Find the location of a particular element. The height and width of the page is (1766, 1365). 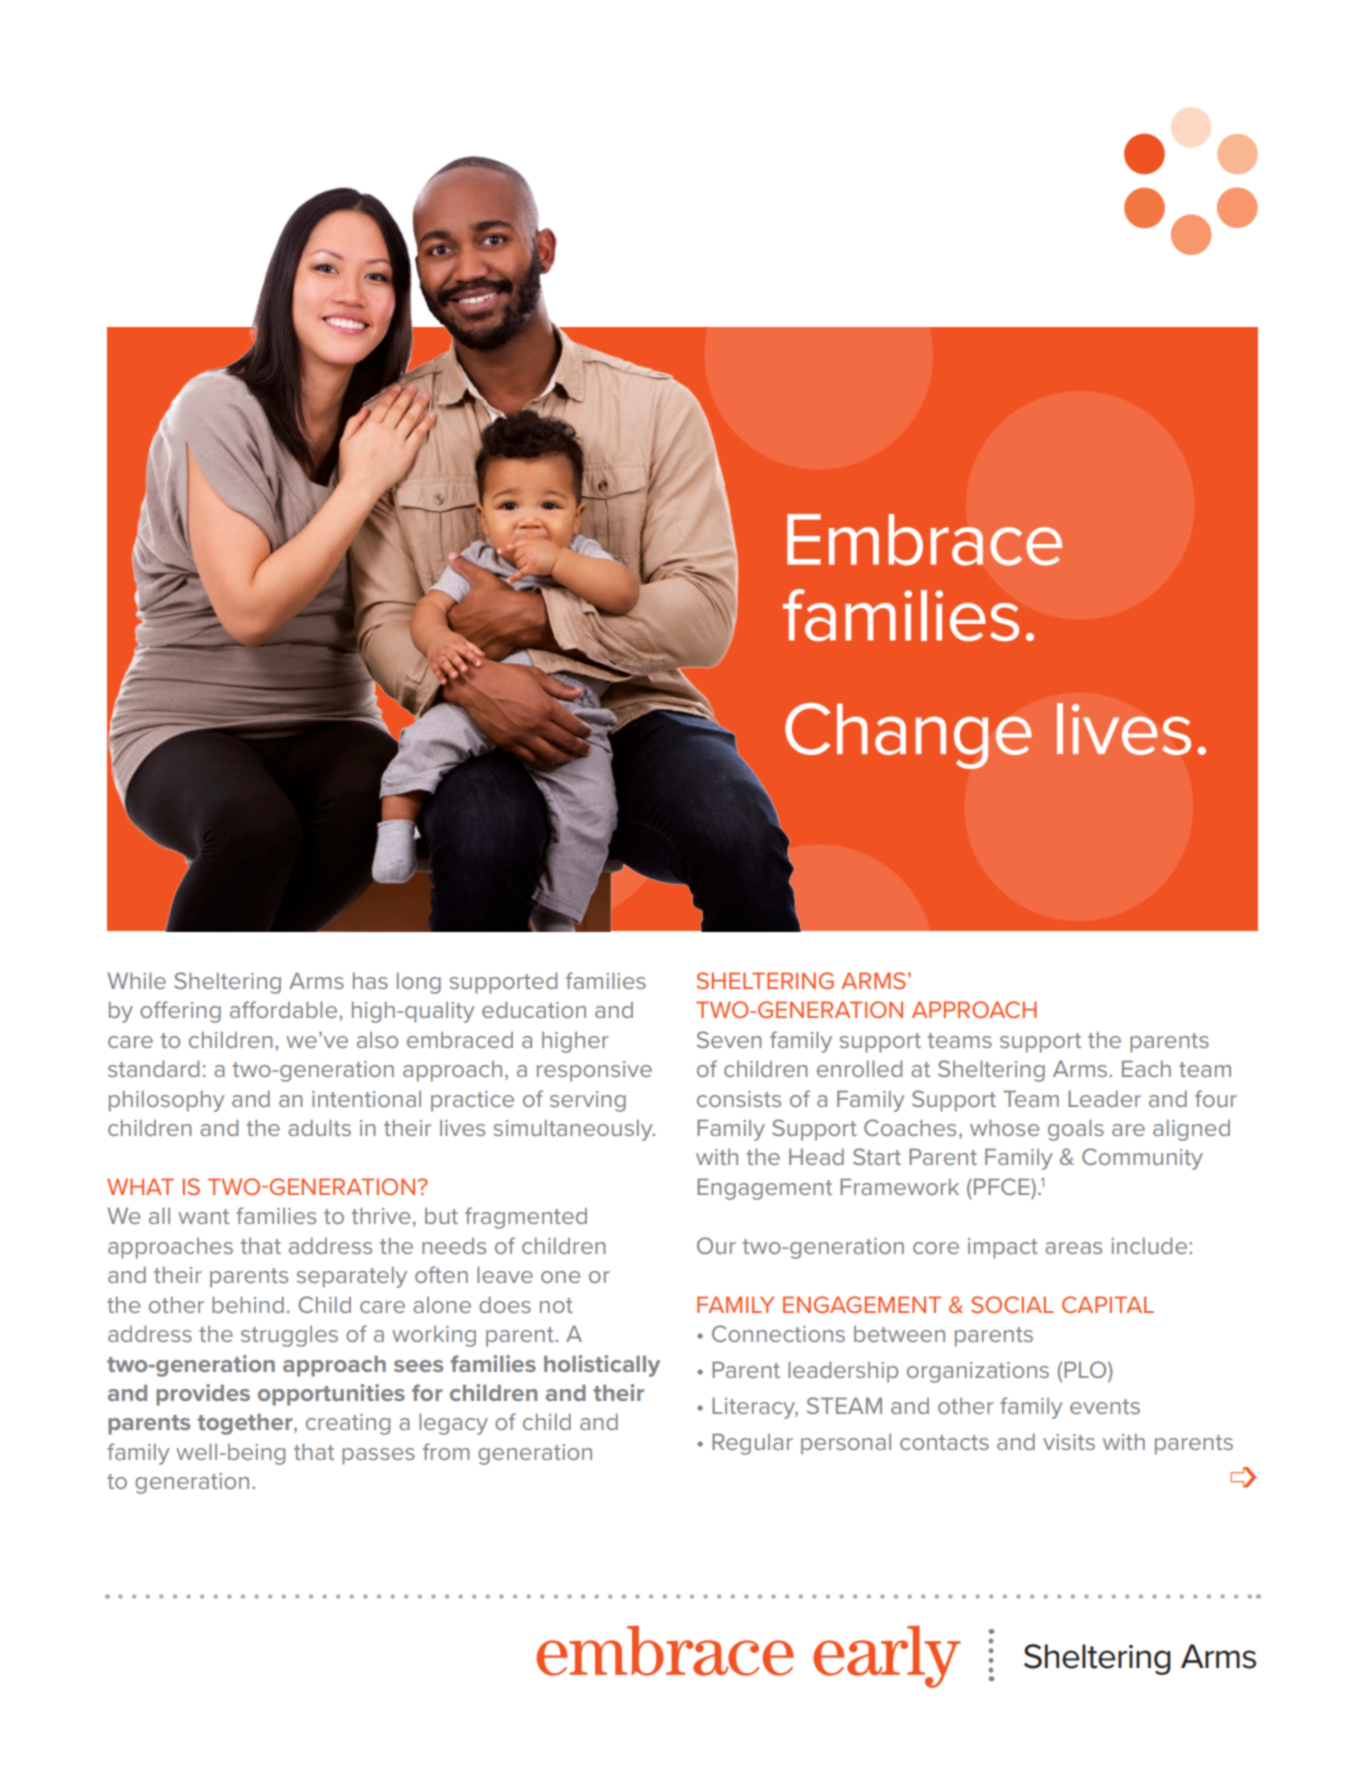

visits is located at coordinates (1069, 1442).
